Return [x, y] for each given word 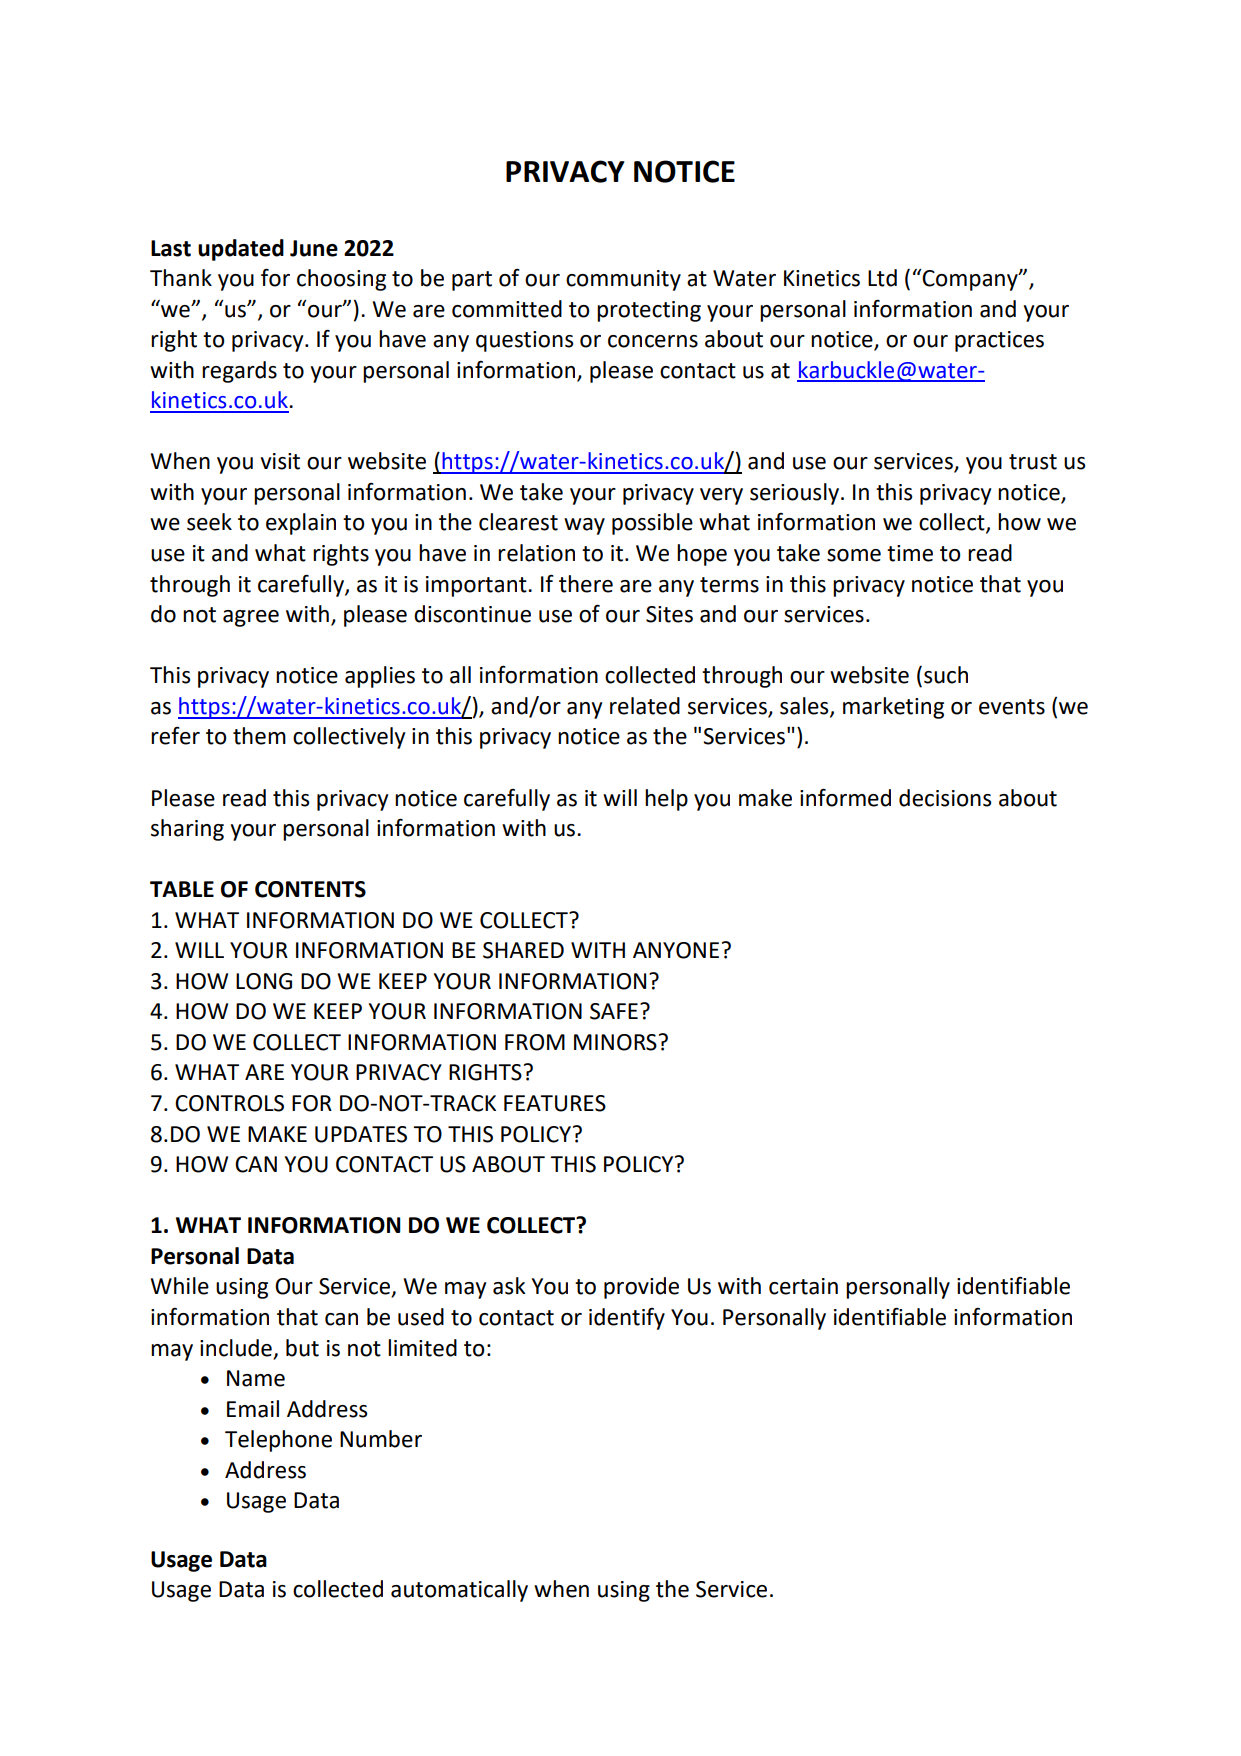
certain [803, 1286]
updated [241, 250]
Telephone [278, 1441]
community [623, 280]
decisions [945, 798]
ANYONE [676, 950]
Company [971, 280]
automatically [459, 1591]
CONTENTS [310, 889]
